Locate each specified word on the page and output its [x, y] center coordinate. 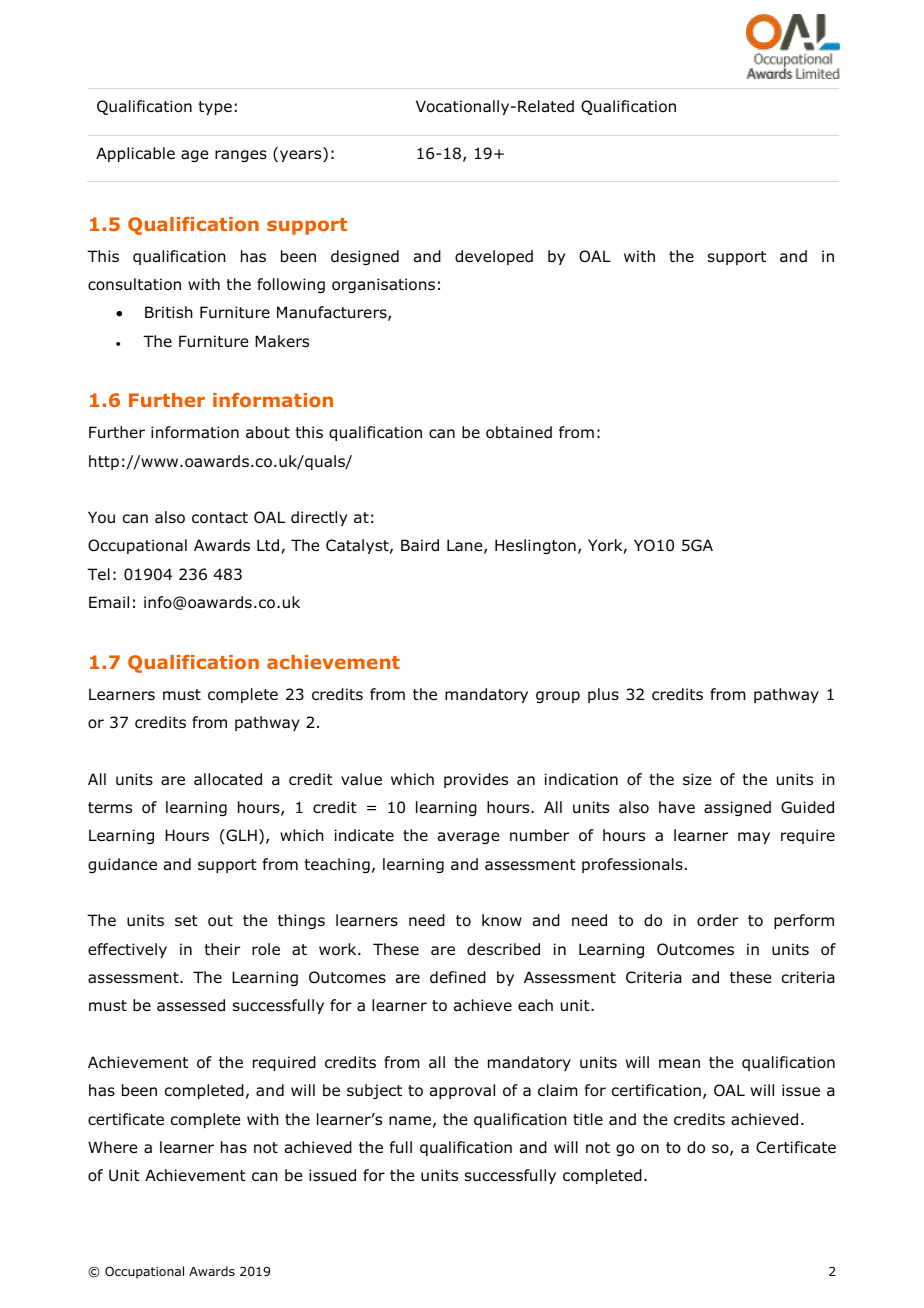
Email [109, 602]
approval [462, 1091]
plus [603, 695]
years [302, 156]
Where [112, 1147]
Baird [420, 545]
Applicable [135, 154]
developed [494, 257]
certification [656, 1090]
